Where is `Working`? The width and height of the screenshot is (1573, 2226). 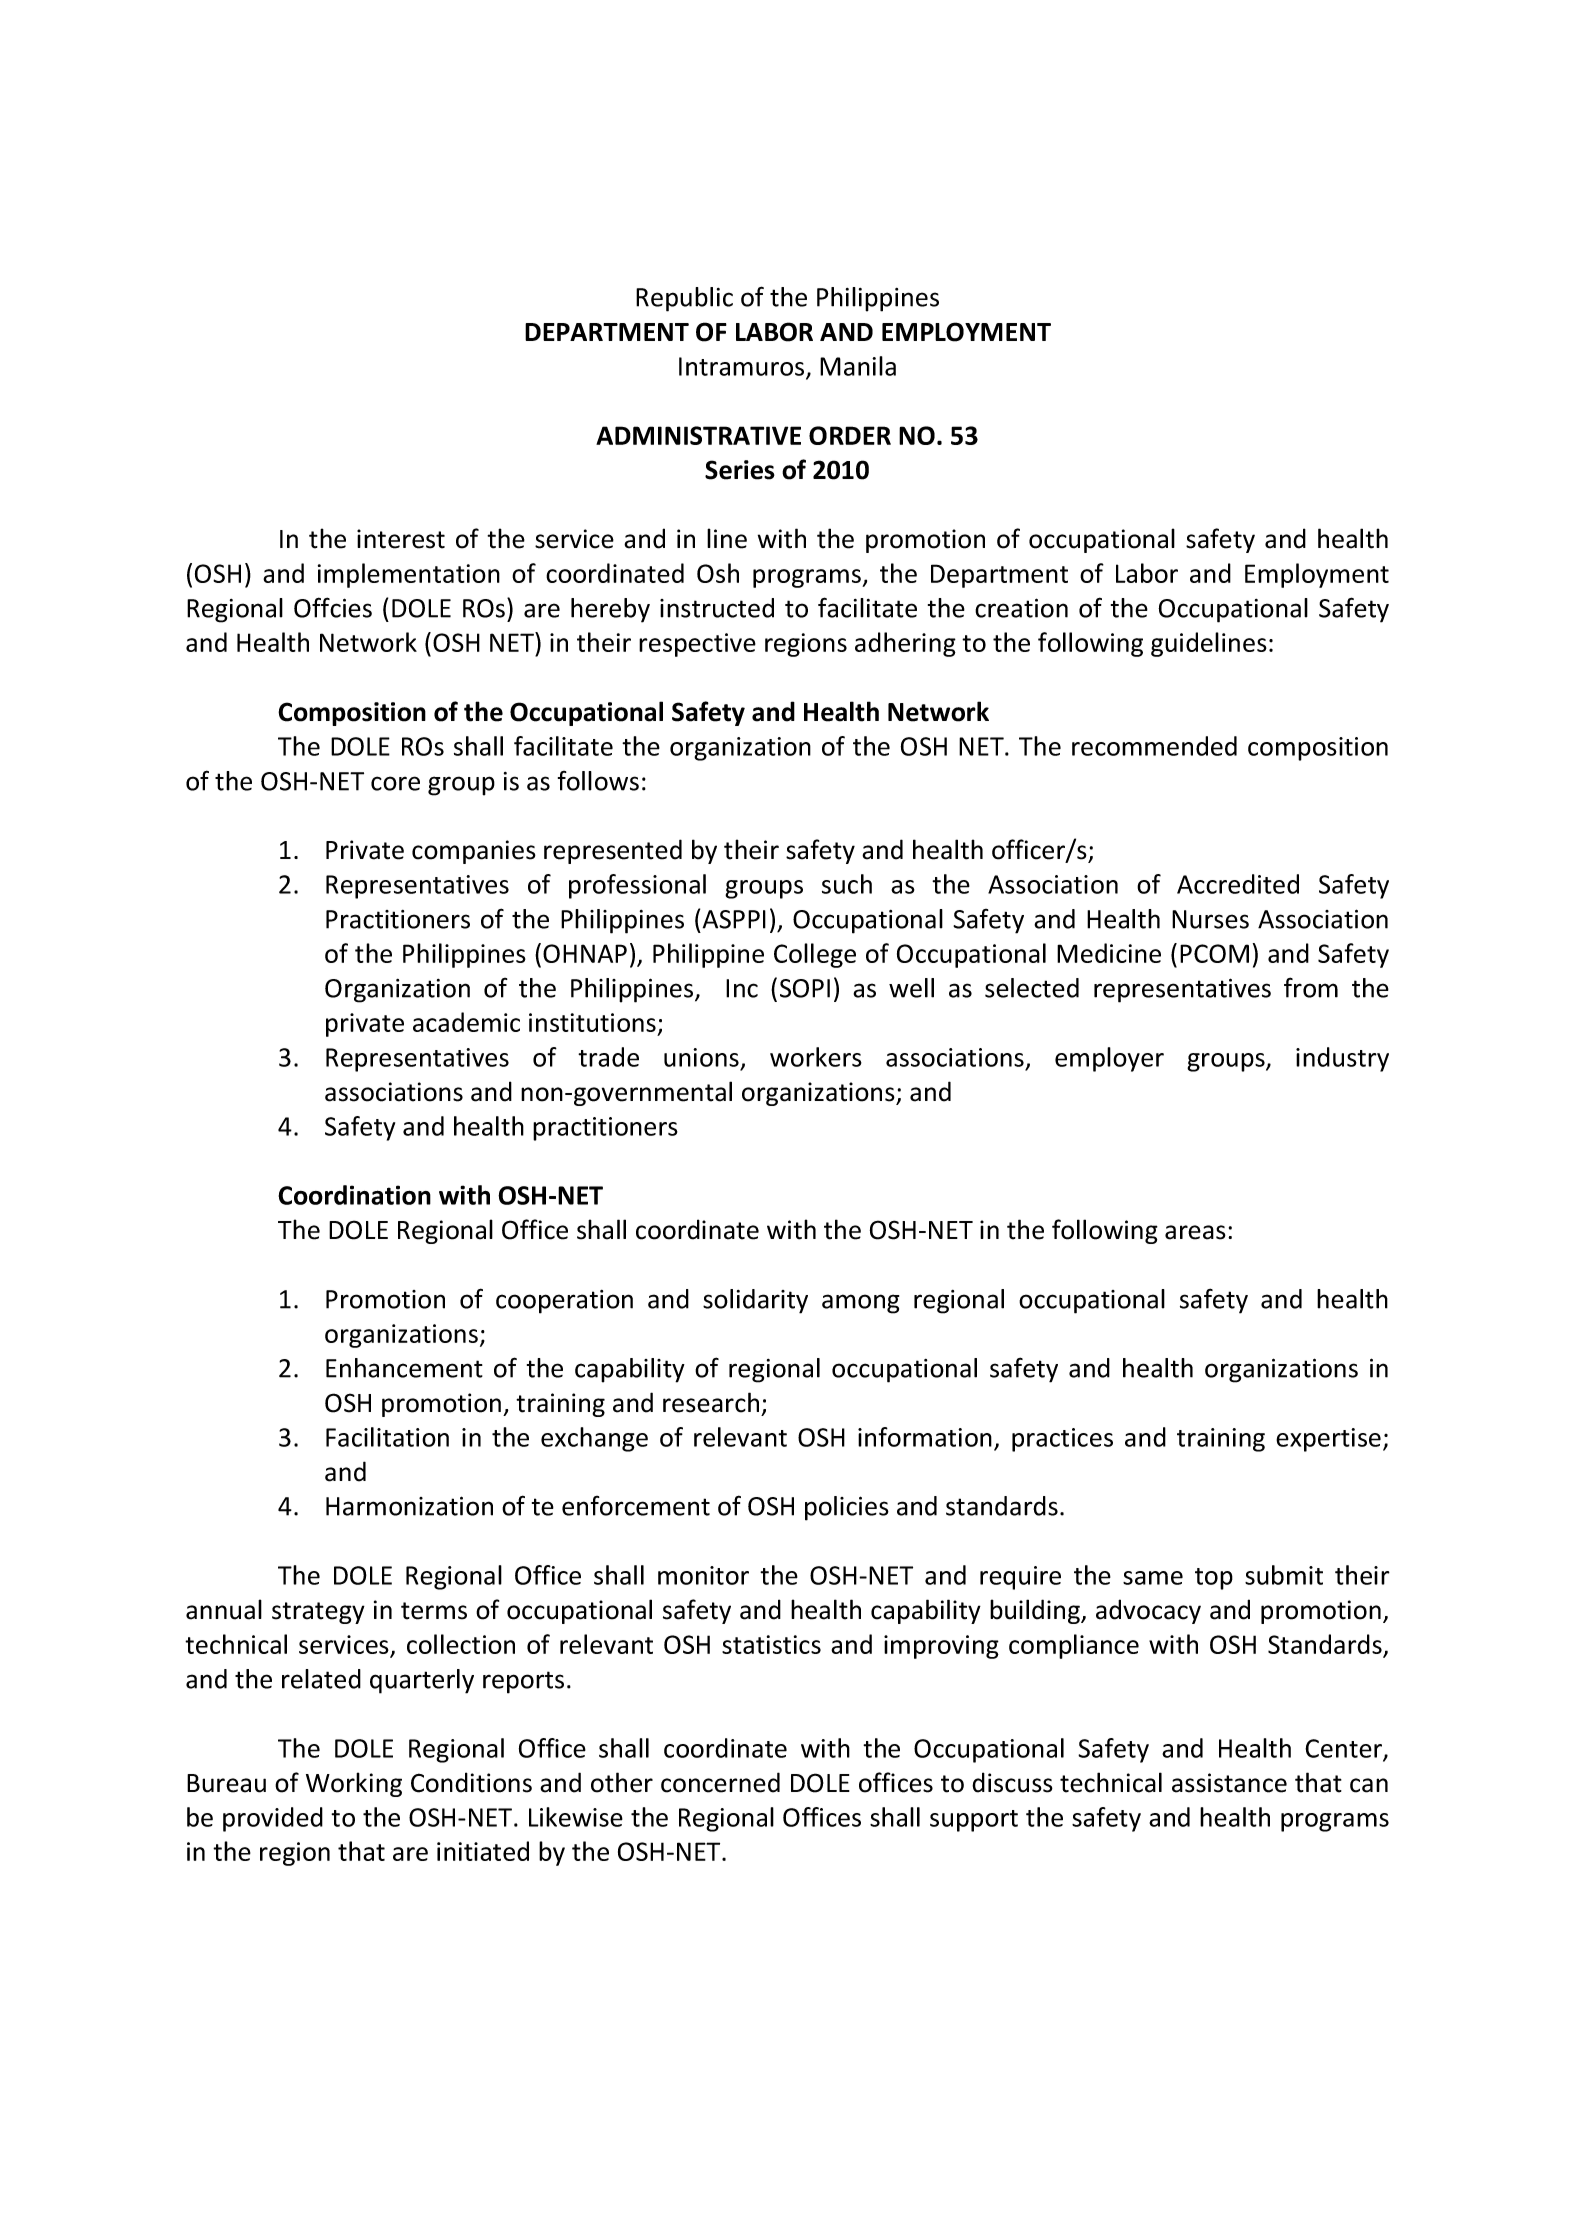
Working is located at coordinates (354, 1784).
